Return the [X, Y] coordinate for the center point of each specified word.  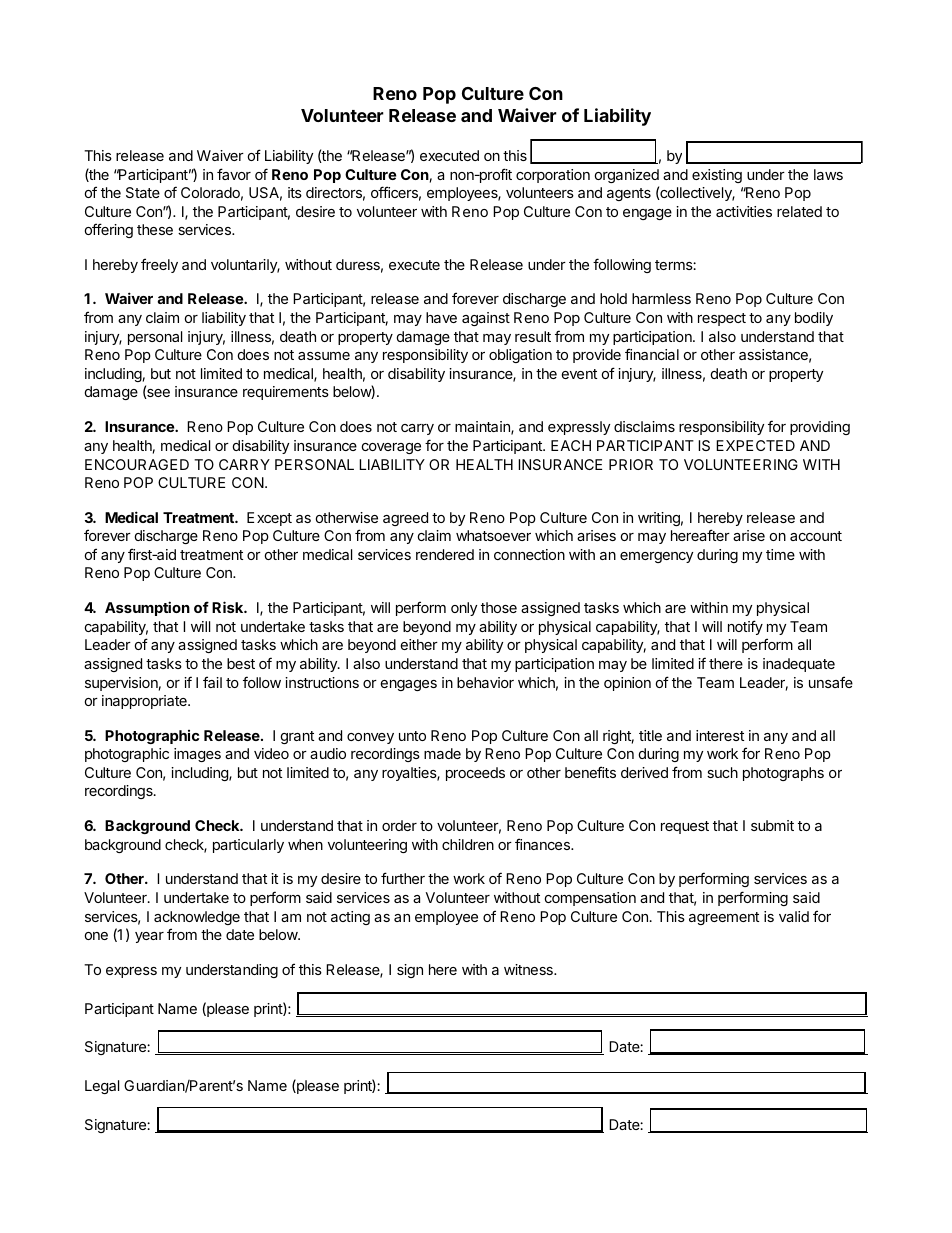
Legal [102, 1087]
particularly [248, 846]
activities [744, 211]
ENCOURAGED [137, 464]
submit [772, 825]
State [143, 192]
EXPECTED [755, 445]
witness [529, 969]
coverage [391, 448]
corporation [553, 176]
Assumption [147, 608]
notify [745, 627]
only [464, 609]
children [468, 844]
